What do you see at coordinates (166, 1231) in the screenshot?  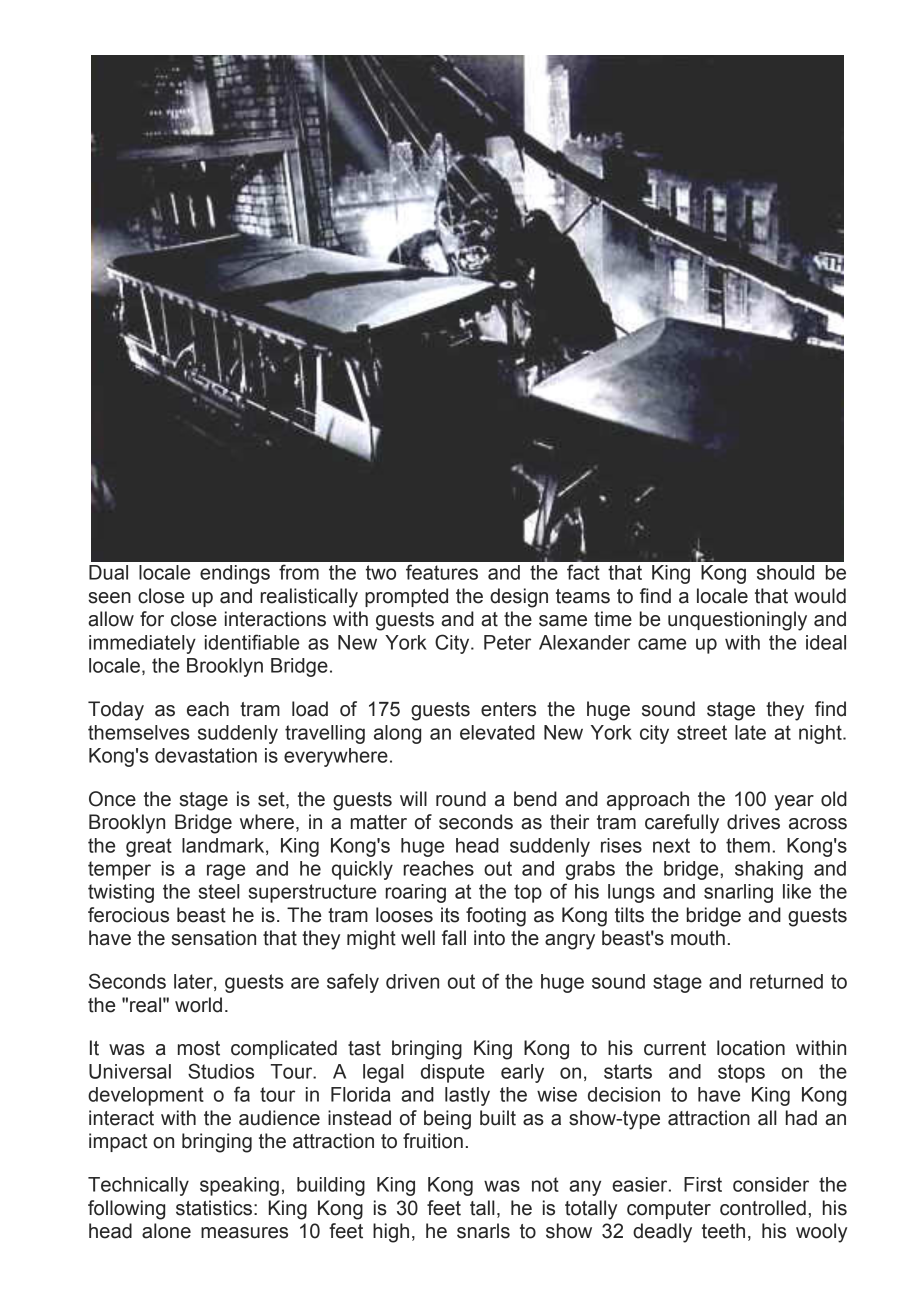 I see `alone` at bounding box center [166, 1231].
